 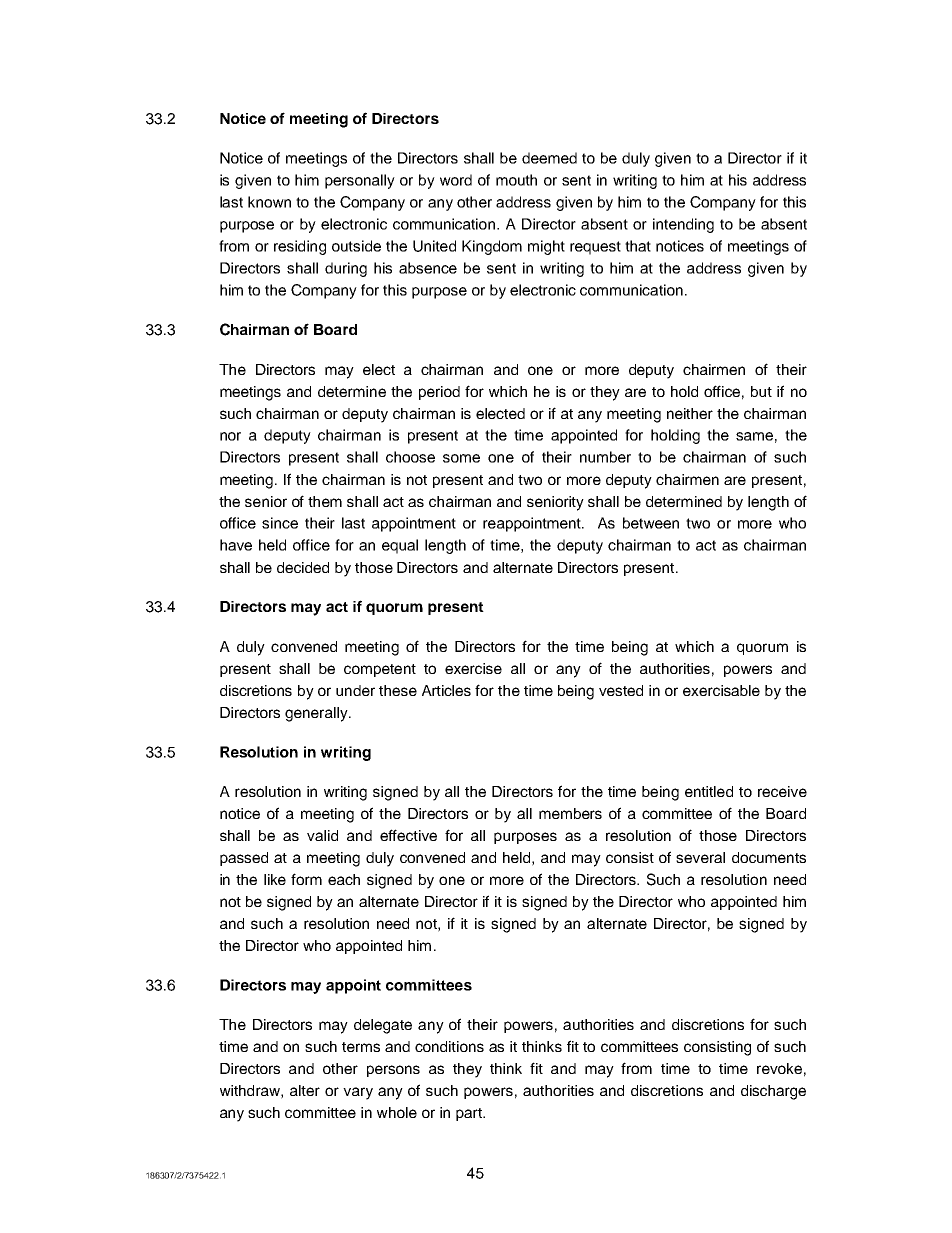 I want to click on valid, so click(x=322, y=835).
